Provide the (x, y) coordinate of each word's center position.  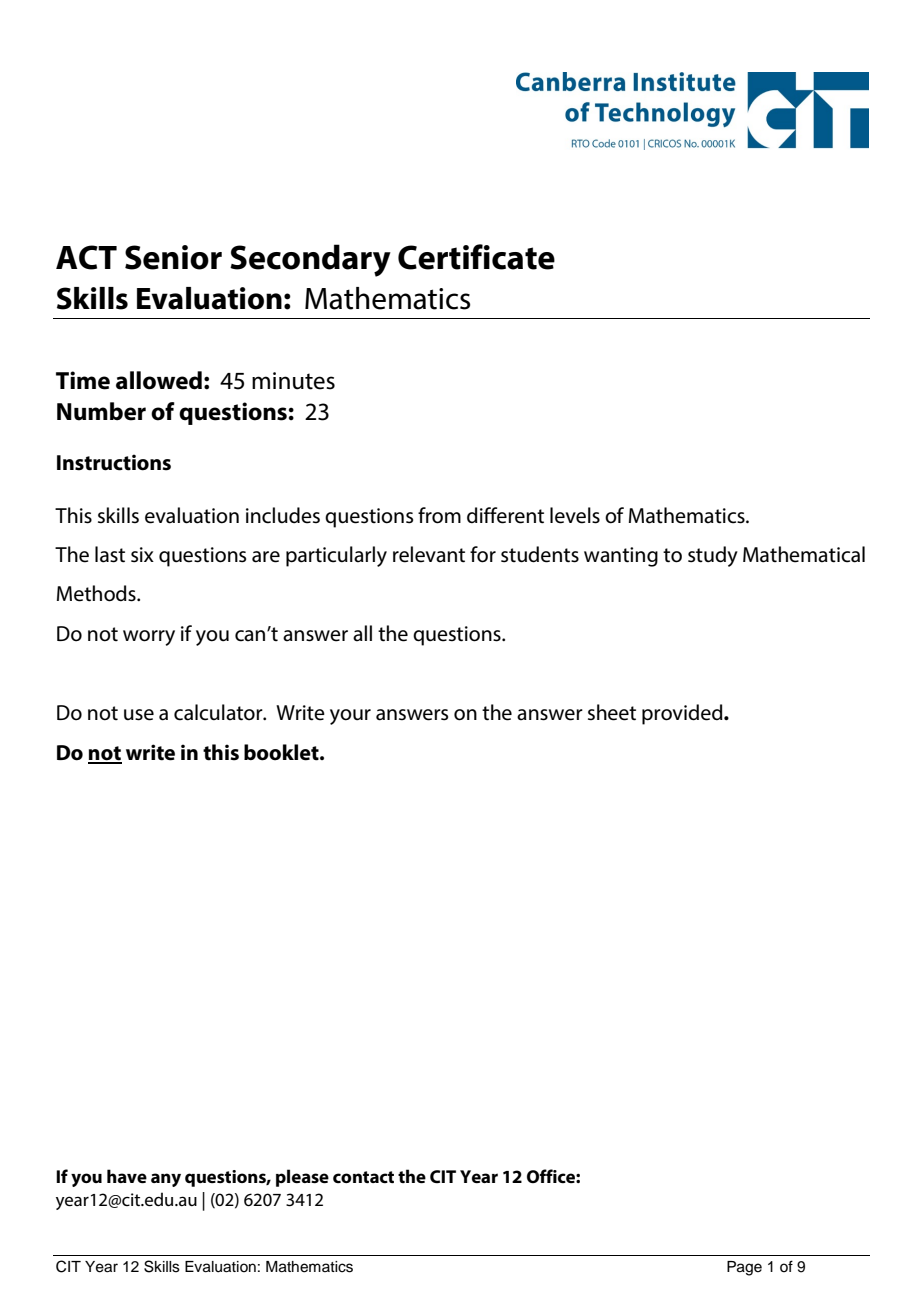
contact (363, 1177)
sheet (612, 712)
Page (744, 1268)
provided (683, 714)
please (302, 1178)
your (350, 717)
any (166, 1180)
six (142, 555)
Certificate (476, 257)
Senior (173, 257)
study (713, 556)
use (139, 715)
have (127, 1176)
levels (575, 515)
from (439, 515)
